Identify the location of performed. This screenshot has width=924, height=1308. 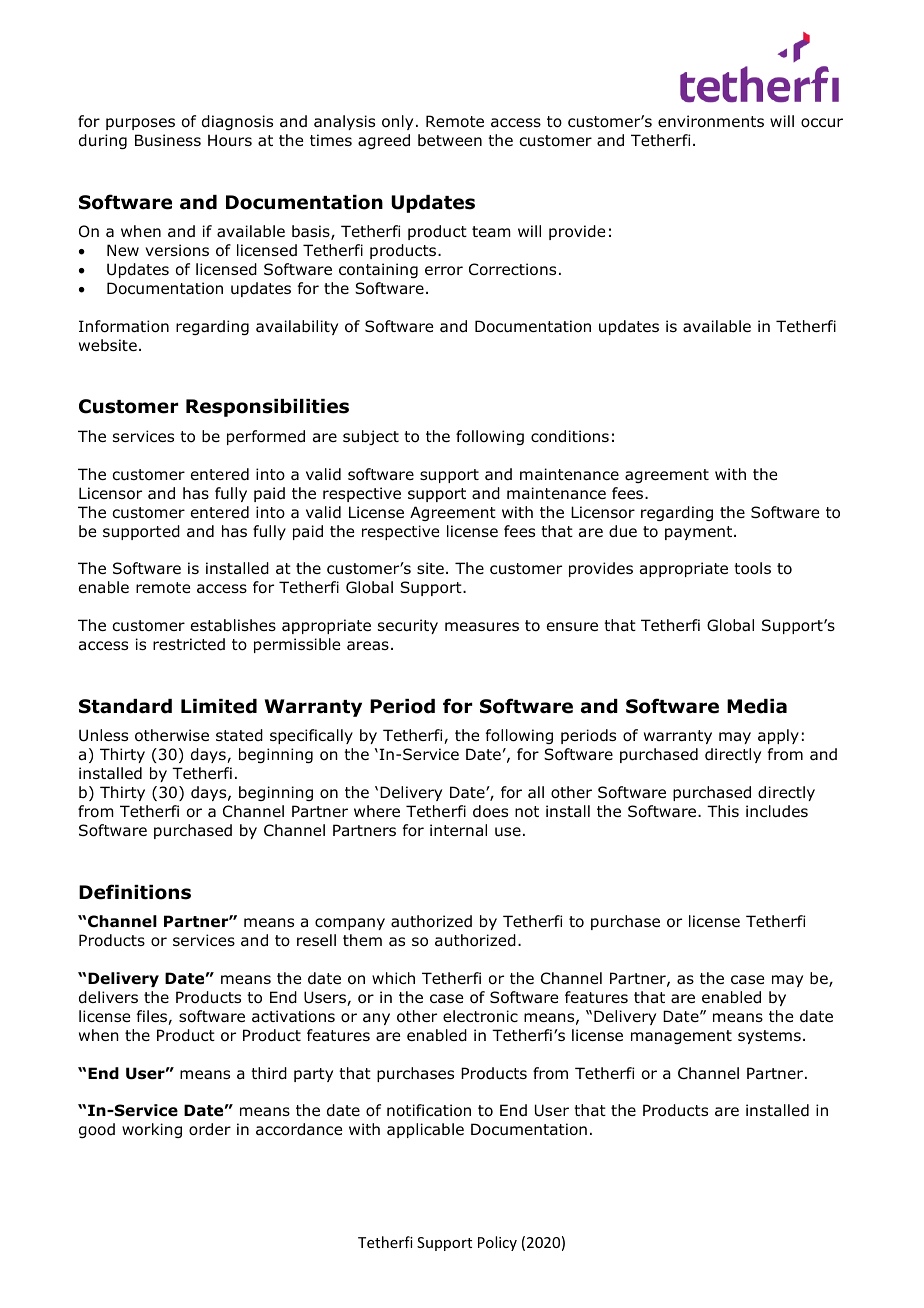
(266, 437).
